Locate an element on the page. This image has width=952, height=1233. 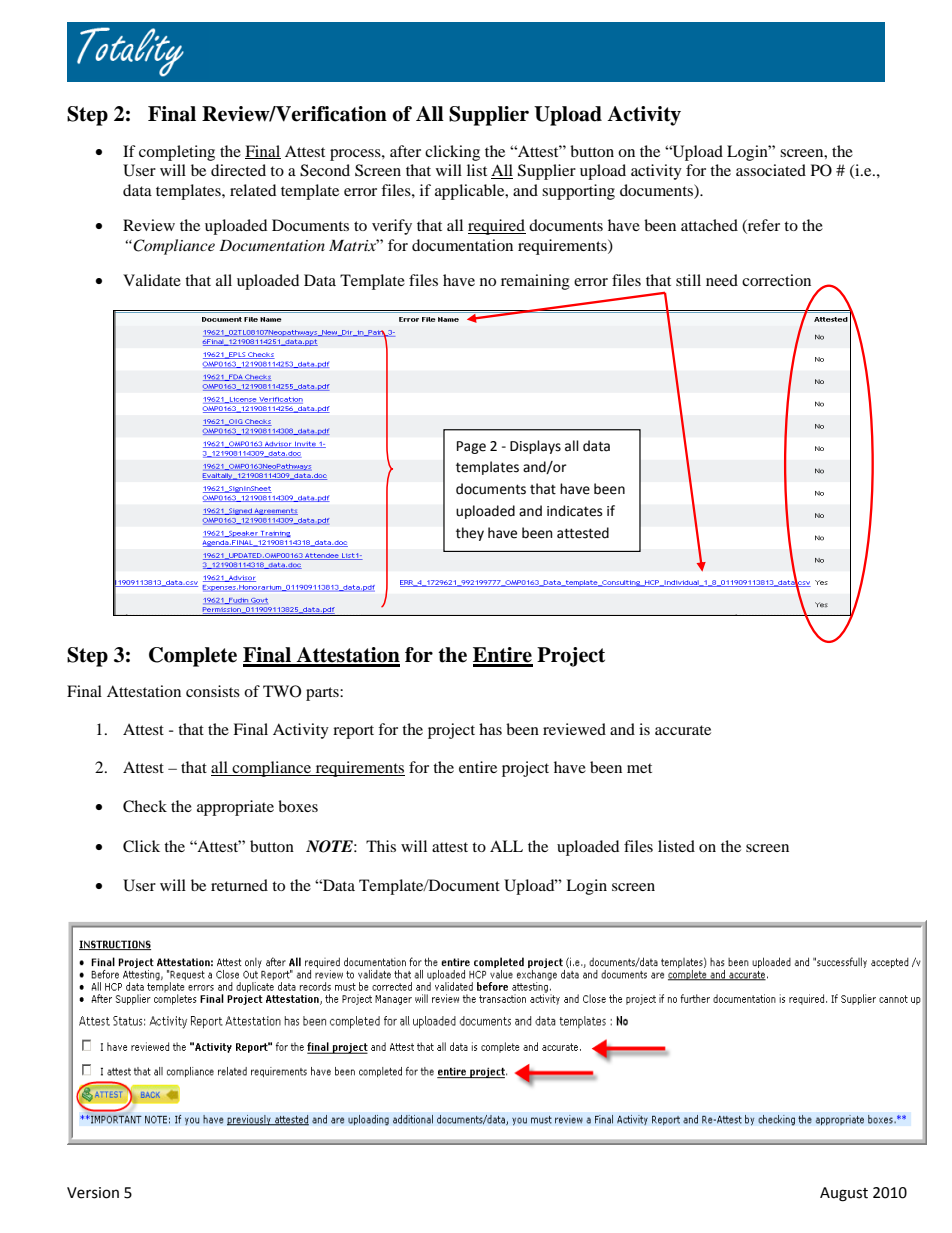
This is located at coordinates (381, 846).
